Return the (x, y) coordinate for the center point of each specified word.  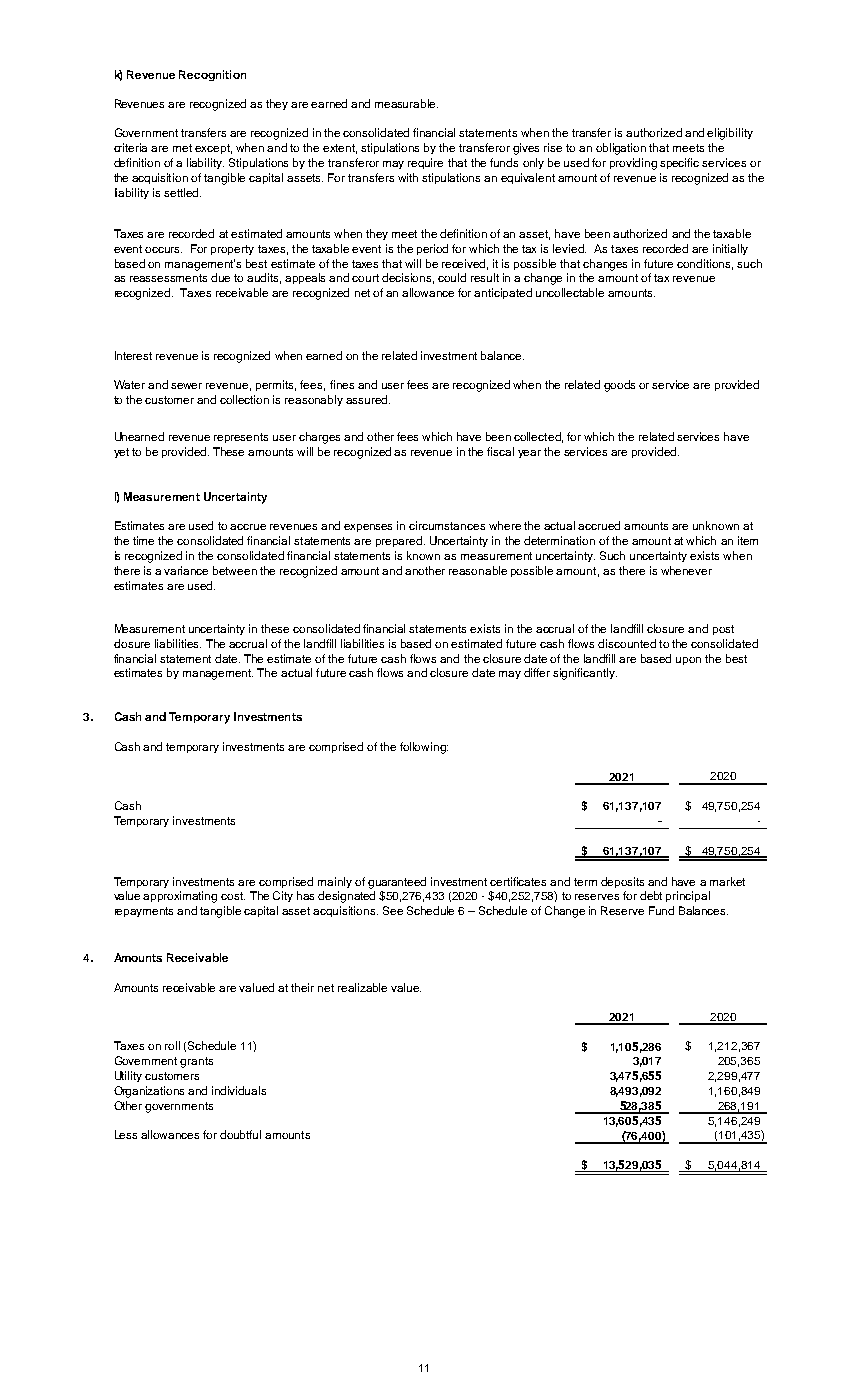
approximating (180, 897)
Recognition (212, 75)
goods (619, 386)
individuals (239, 1090)
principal (688, 896)
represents (241, 438)
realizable (362, 987)
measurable (406, 103)
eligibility (730, 134)
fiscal (500, 451)
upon (688, 661)
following (424, 748)
